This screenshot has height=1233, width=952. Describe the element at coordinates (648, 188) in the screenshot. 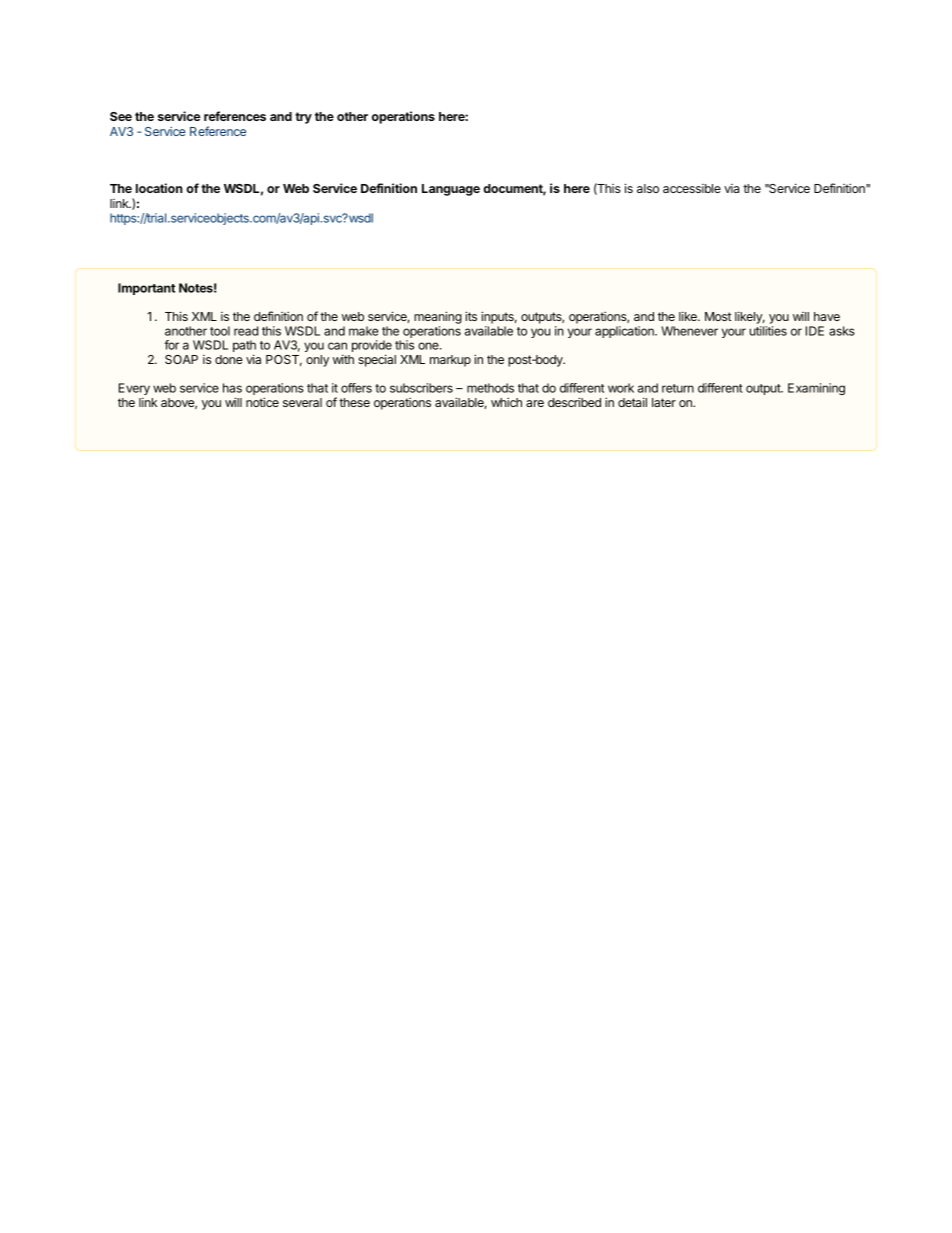

I see `also` at that location.
